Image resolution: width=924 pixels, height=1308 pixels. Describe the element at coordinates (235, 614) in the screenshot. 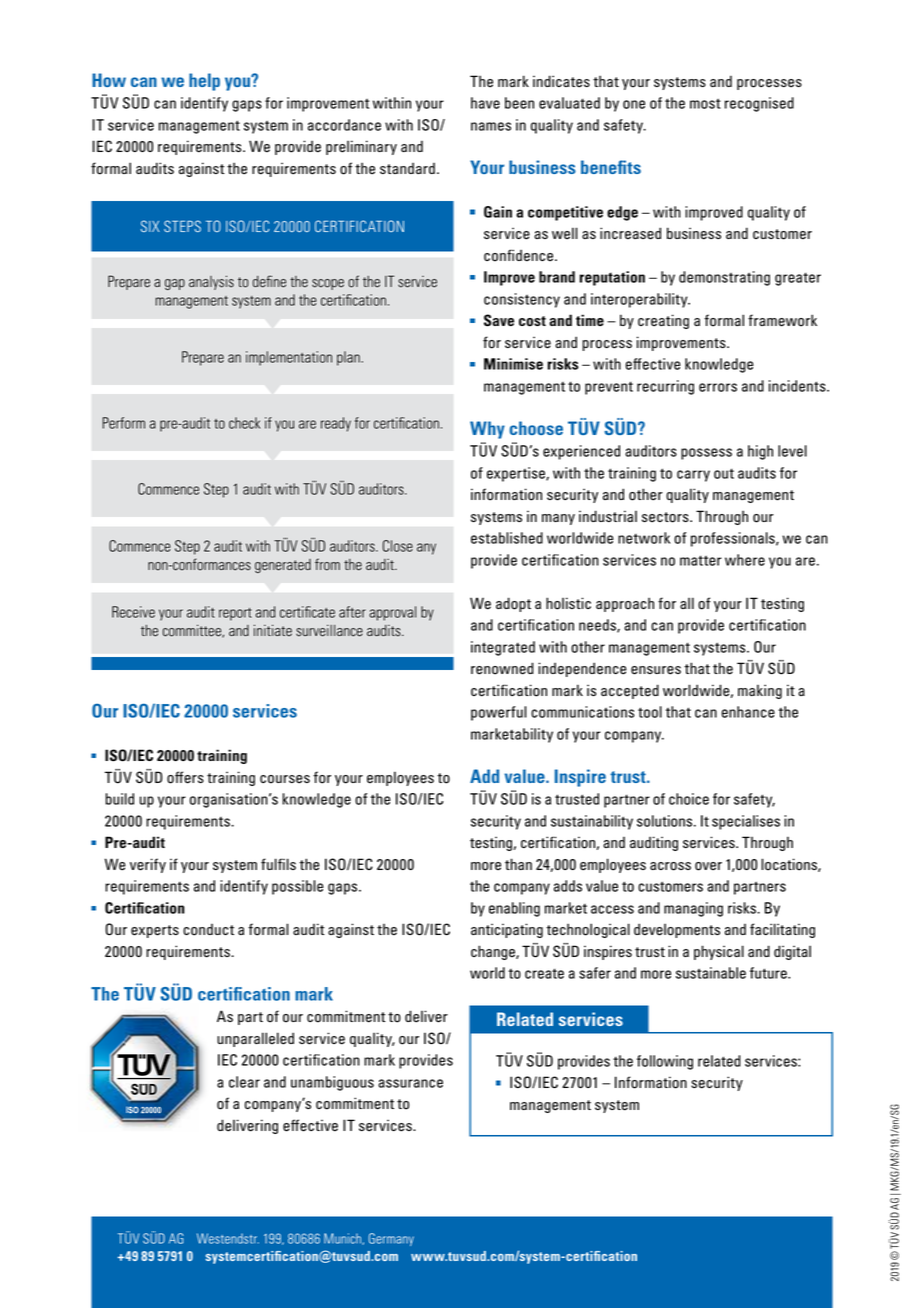

I see `report` at that location.
